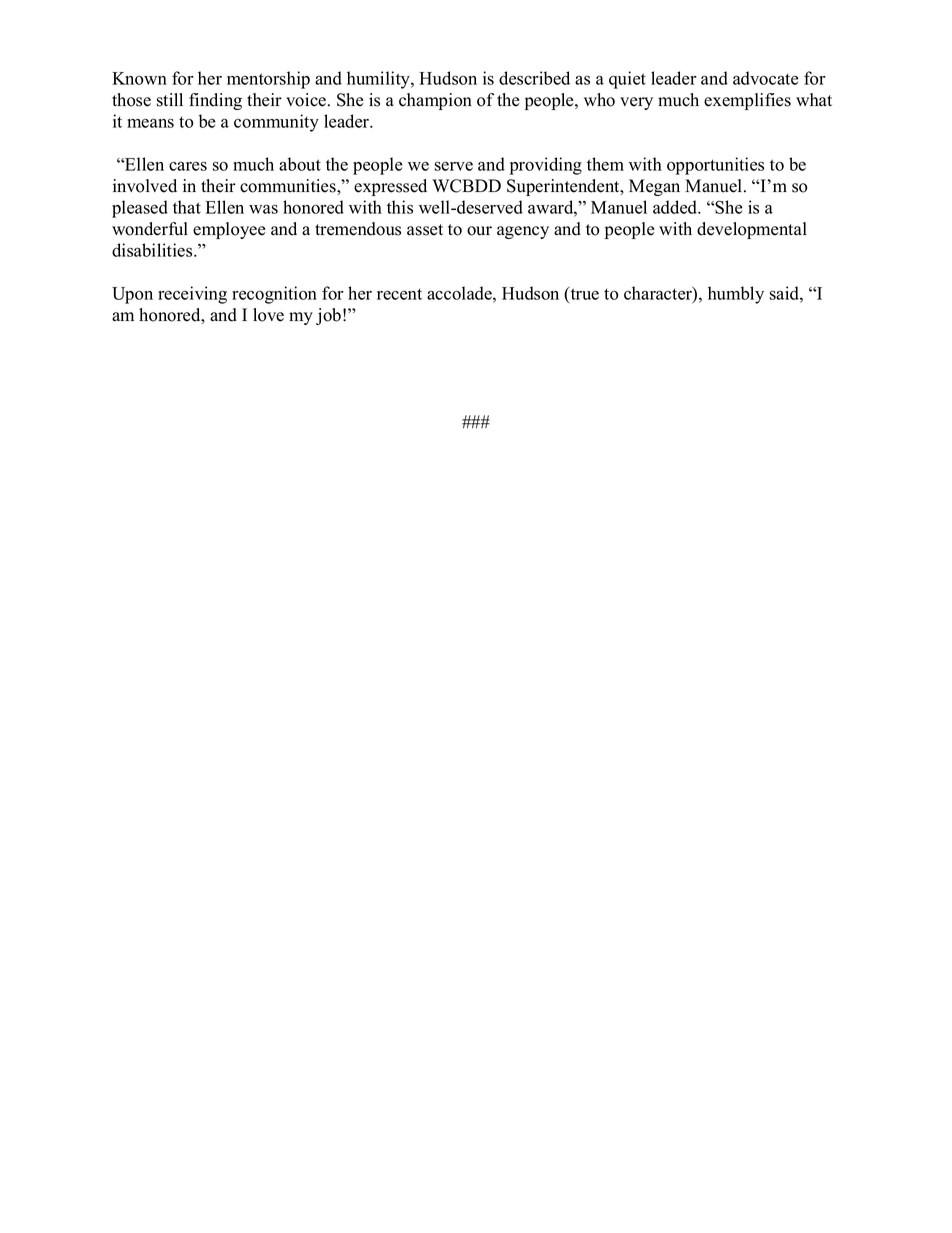 Image resolution: width=952 pixels, height=1233 pixels. What do you see at coordinates (400, 207) in the image?
I see `this` at bounding box center [400, 207].
